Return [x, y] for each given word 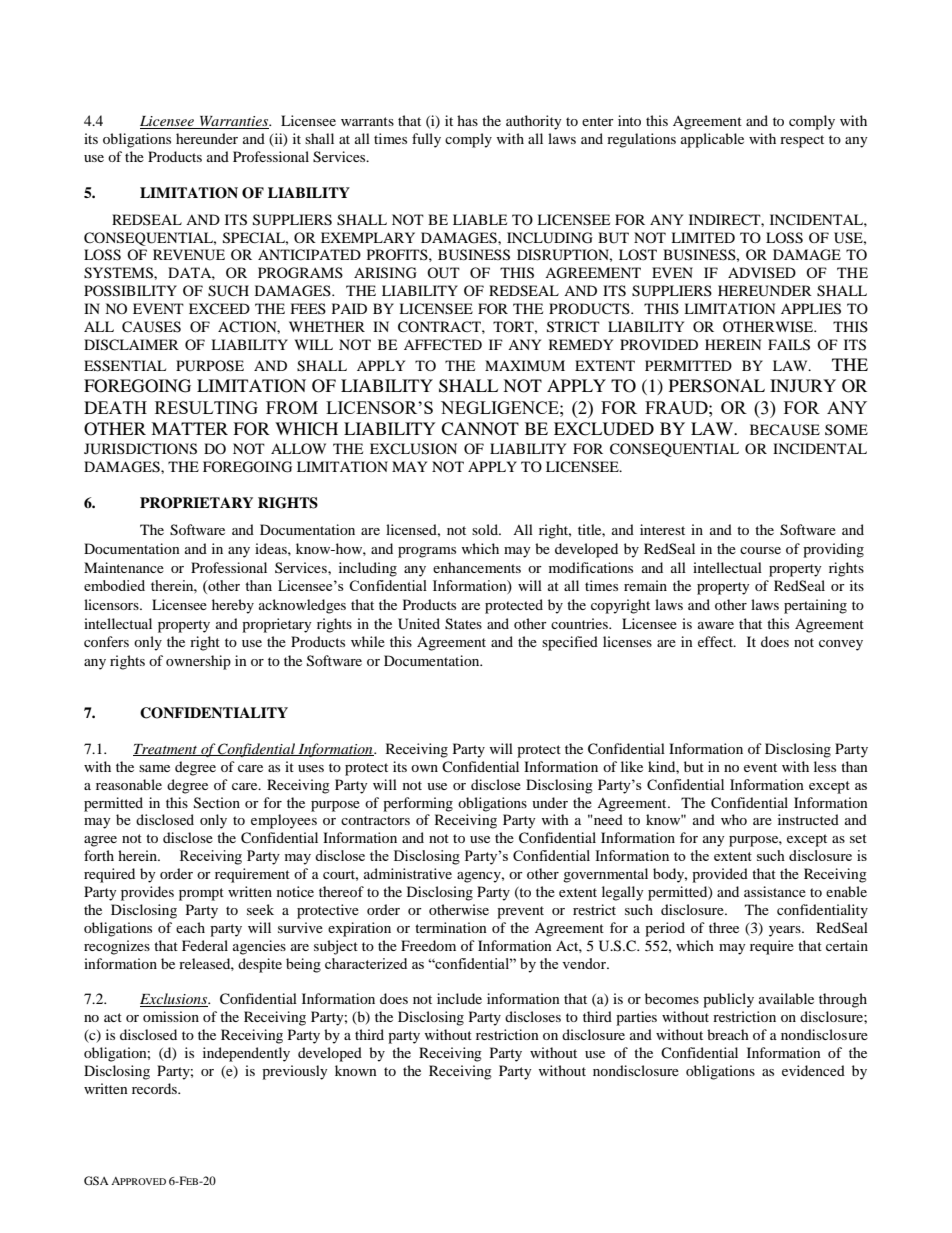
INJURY [803, 386]
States [463, 624]
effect [716, 641]
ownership [198, 662]
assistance [775, 891]
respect [802, 141]
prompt [201, 894]
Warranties [234, 122]
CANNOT [480, 429]
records [155, 1088]
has [467, 120]
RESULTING [206, 407]
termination [451, 927]
